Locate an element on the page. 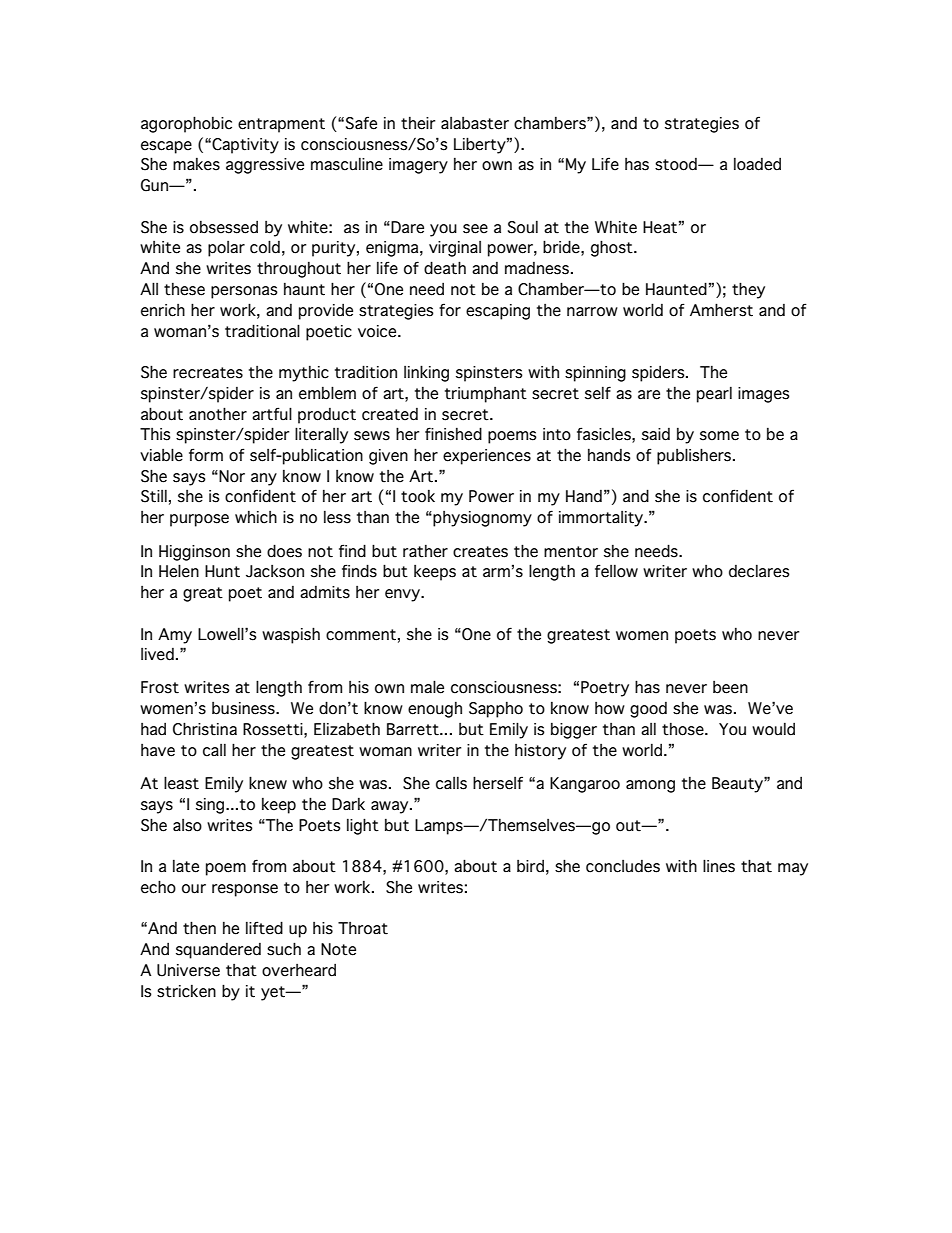 The width and height of the image is (952, 1233). those is located at coordinates (684, 729).
